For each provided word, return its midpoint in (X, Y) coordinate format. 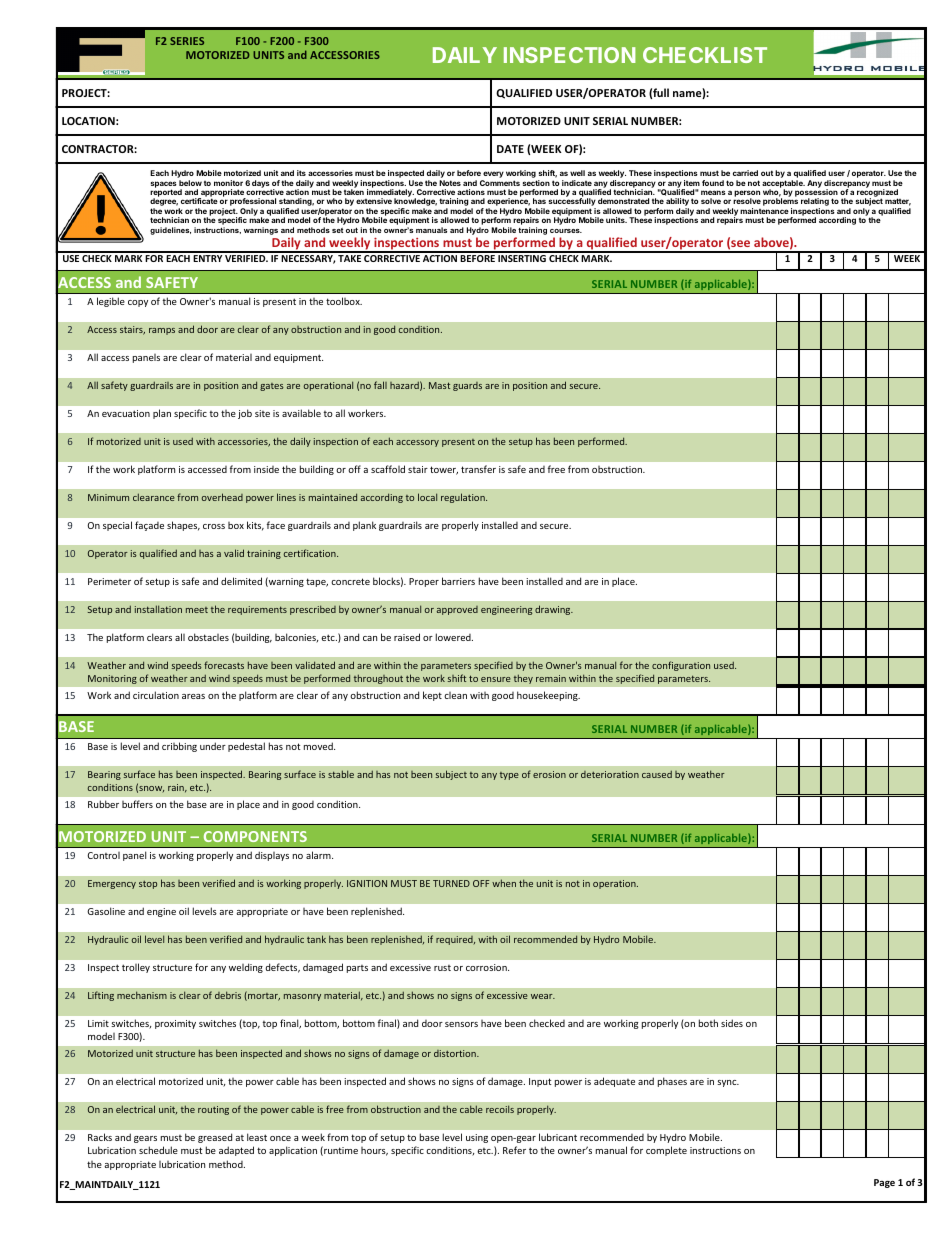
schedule (158, 1150)
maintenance (764, 211)
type (509, 776)
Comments (500, 183)
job (245, 414)
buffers (137, 804)
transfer (478, 469)
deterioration (610, 774)
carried (745, 173)
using (477, 1138)
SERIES (187, 41)
